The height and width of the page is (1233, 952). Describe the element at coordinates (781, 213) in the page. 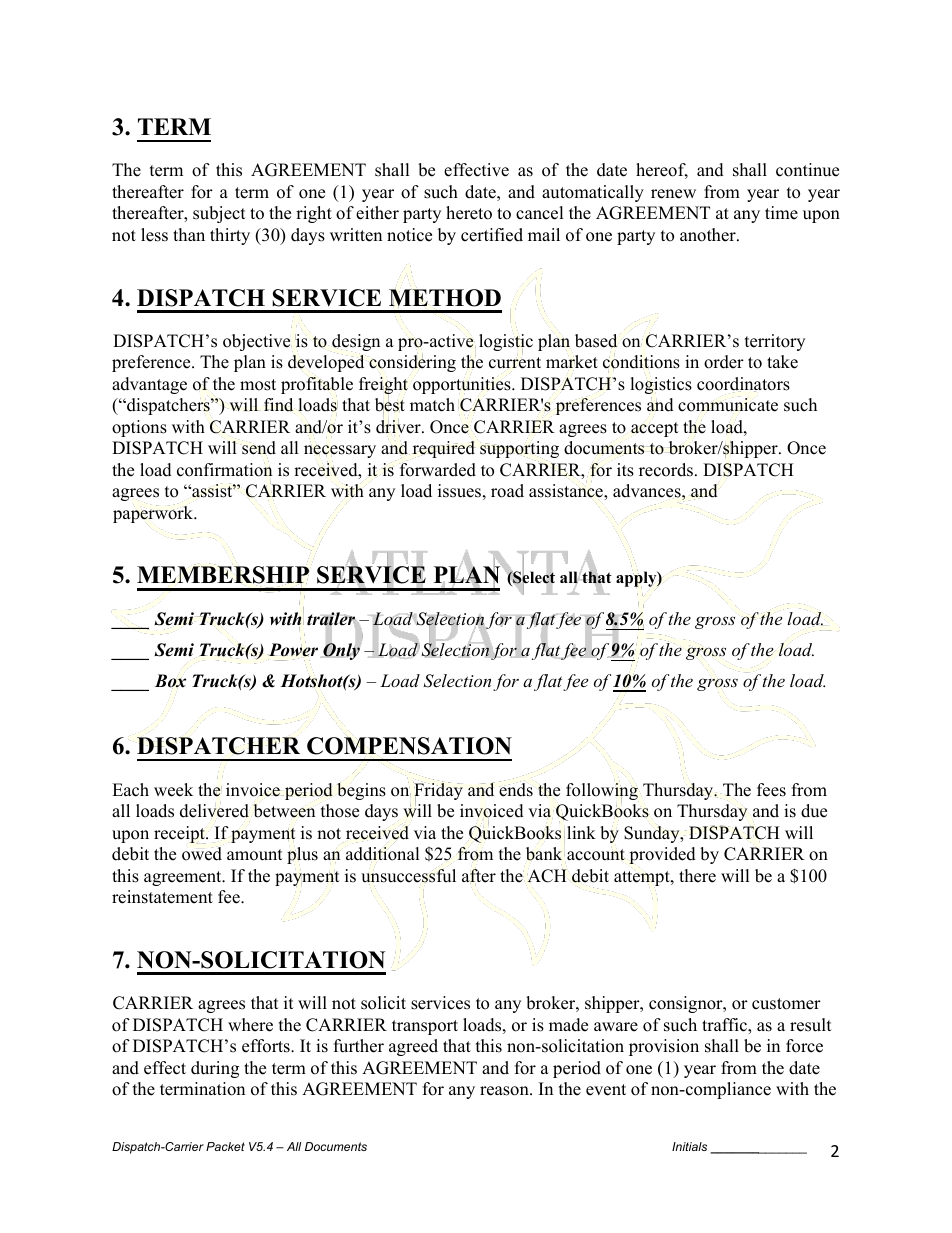

I see `time` at that location.
